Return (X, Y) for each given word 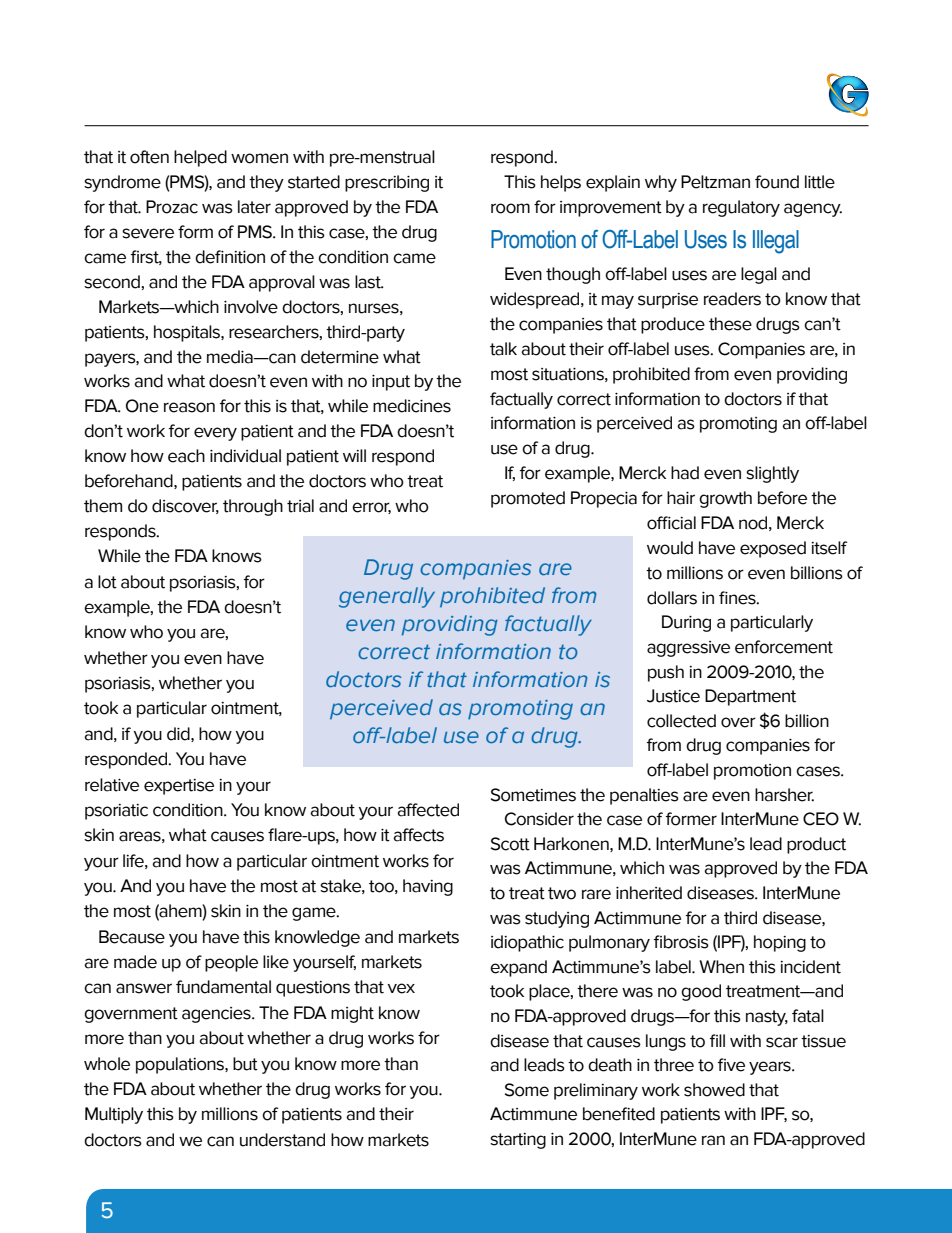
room (510, 208)
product (816, 845)
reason (189, 407)
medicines (412, 406)
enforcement (784, 647)
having (428, 887)
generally (387, 597)
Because (132, 937)
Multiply (114, 1115)
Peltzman (715, 182)
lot (107, 582)
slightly (772, 474)
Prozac (172, 207)
